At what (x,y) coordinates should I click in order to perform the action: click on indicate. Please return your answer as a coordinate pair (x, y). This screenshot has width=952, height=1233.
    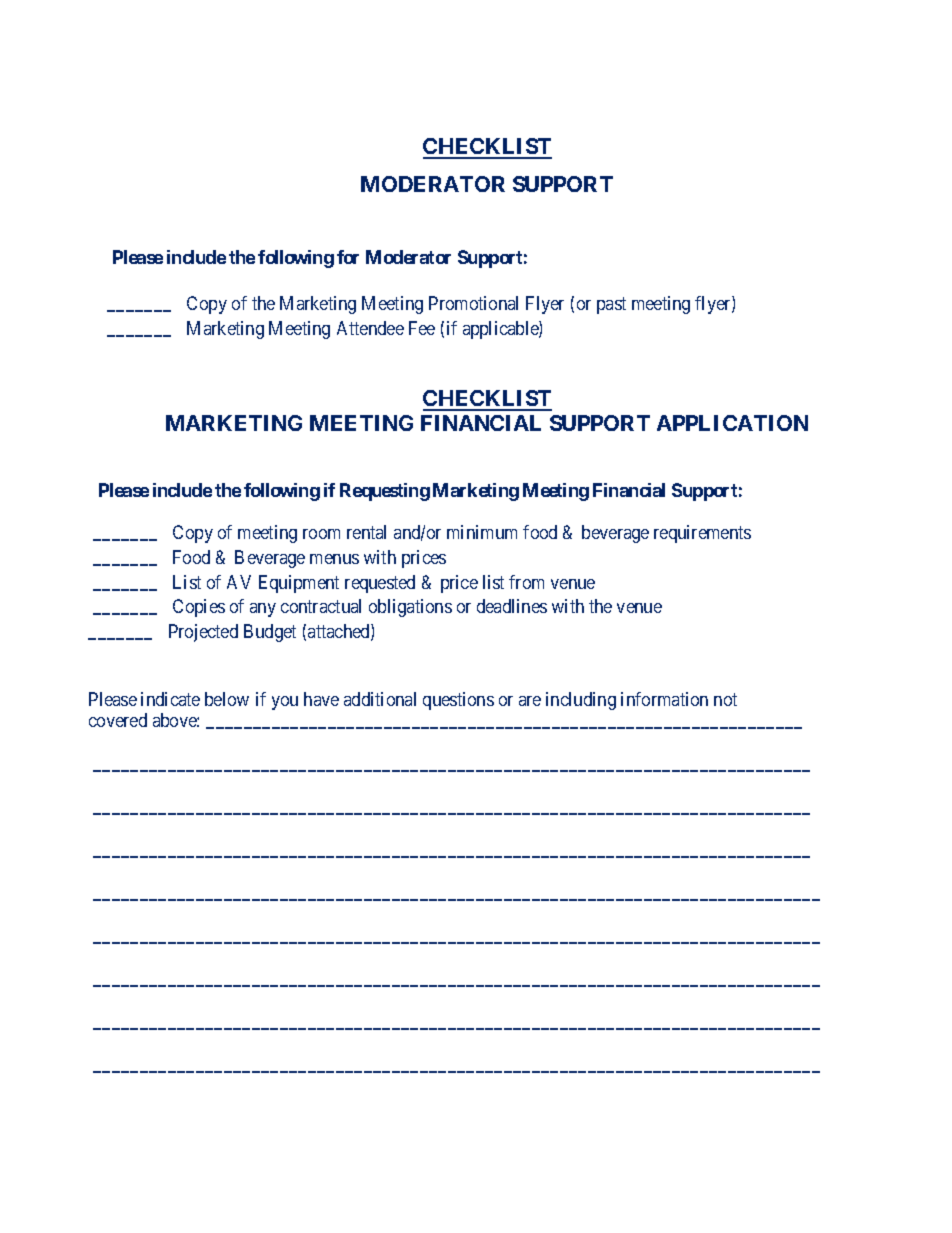
    Looking at the image, I should click on (170, 699).
